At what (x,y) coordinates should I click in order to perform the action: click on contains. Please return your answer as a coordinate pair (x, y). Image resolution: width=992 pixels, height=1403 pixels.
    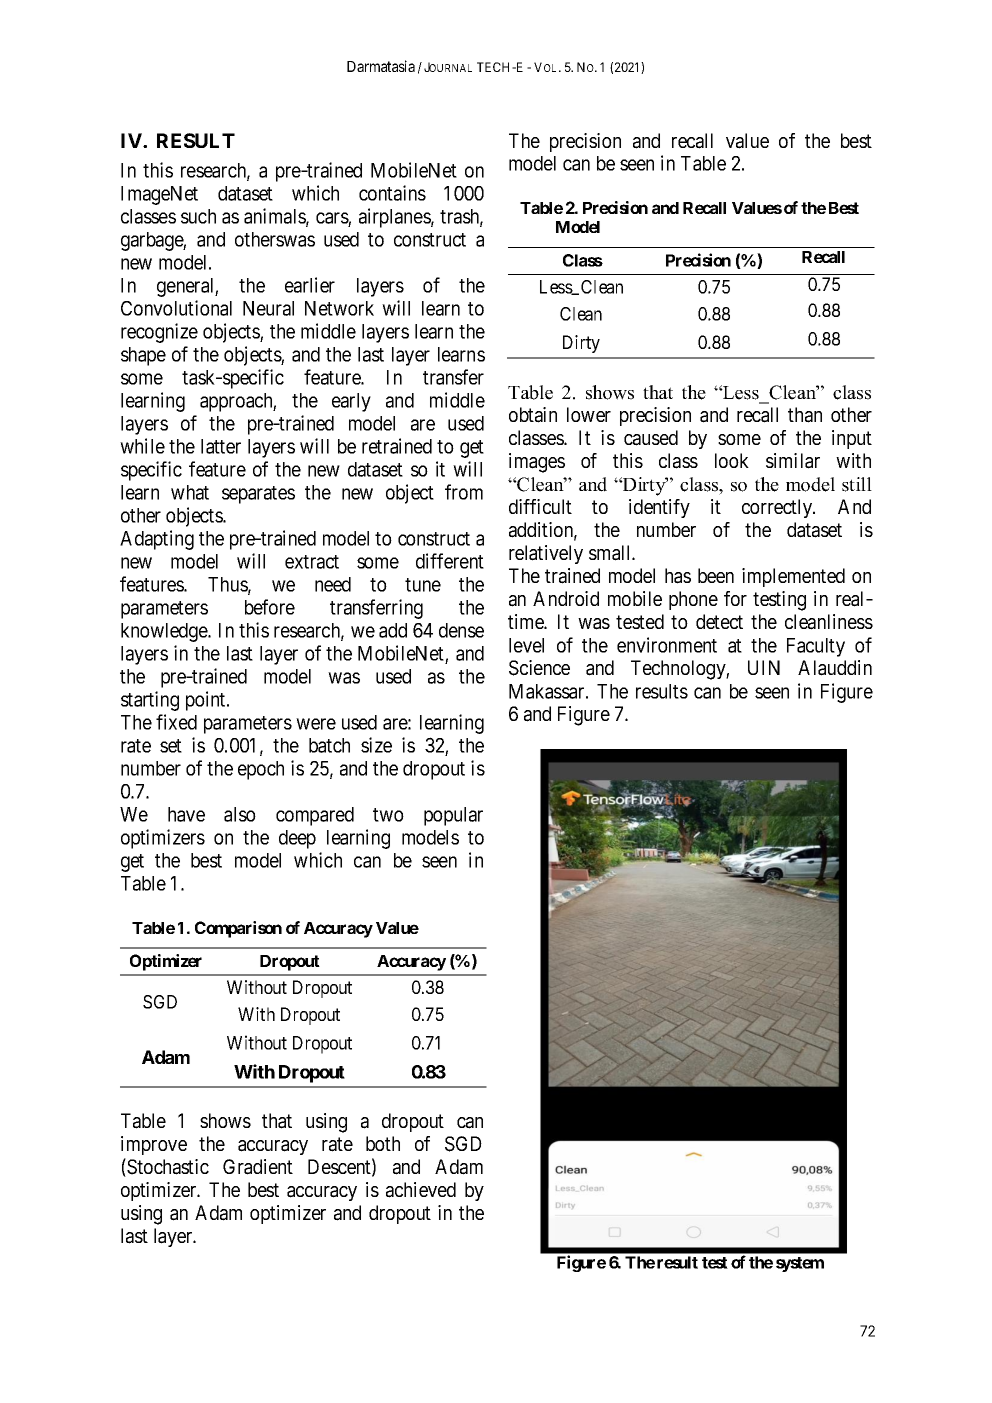
    Looking at the image, I should click on (392, 193).
